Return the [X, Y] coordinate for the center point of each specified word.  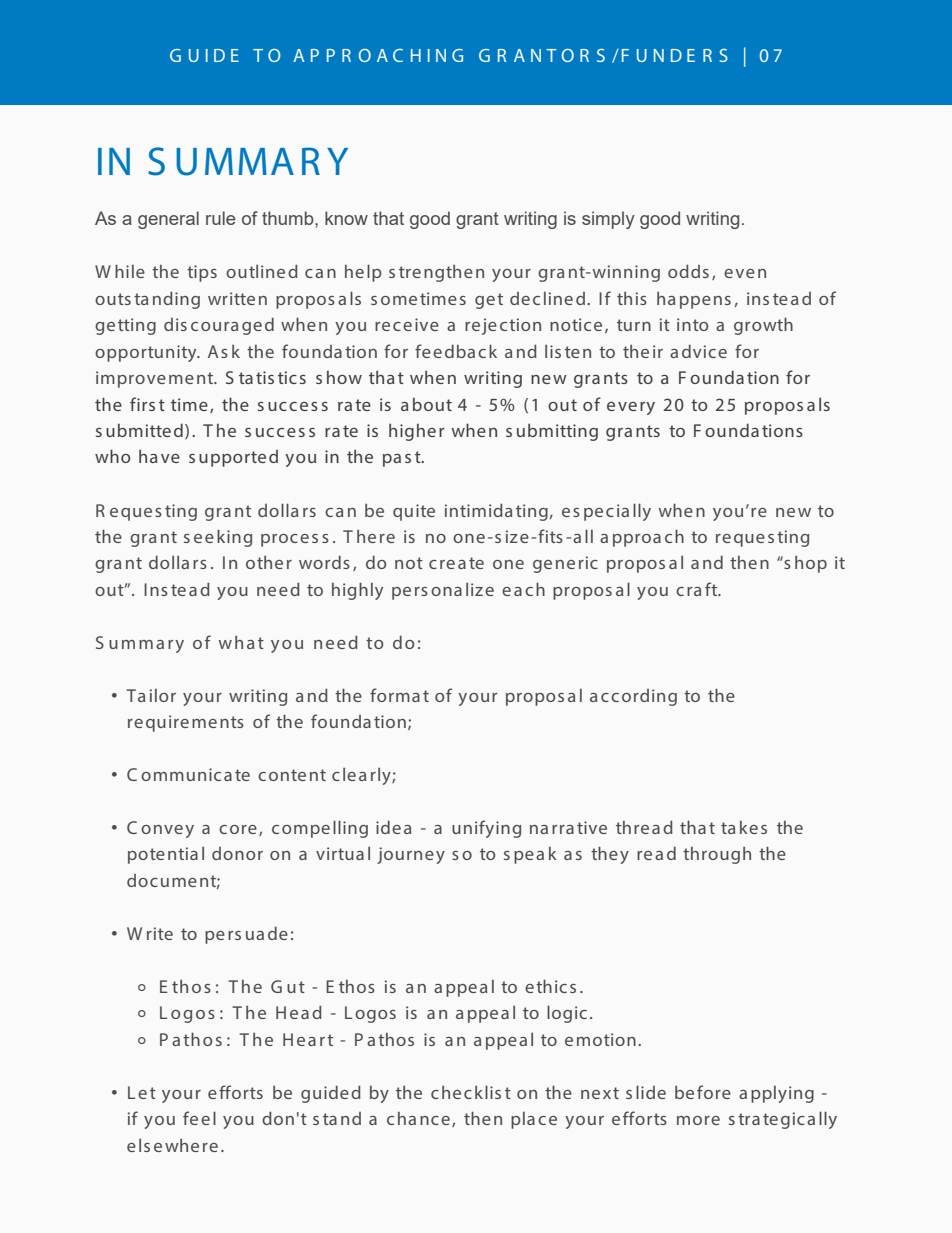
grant [477, 220]
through [717, 855]
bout [432, 404]
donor [237, 853]
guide [325, 1094]
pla [523, 1120]
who [113, 456]
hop [811, 564]
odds [688, 271]
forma [395, 695]
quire [167, 723]
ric [588, 562]
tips [202, 273]
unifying [486, 829]
